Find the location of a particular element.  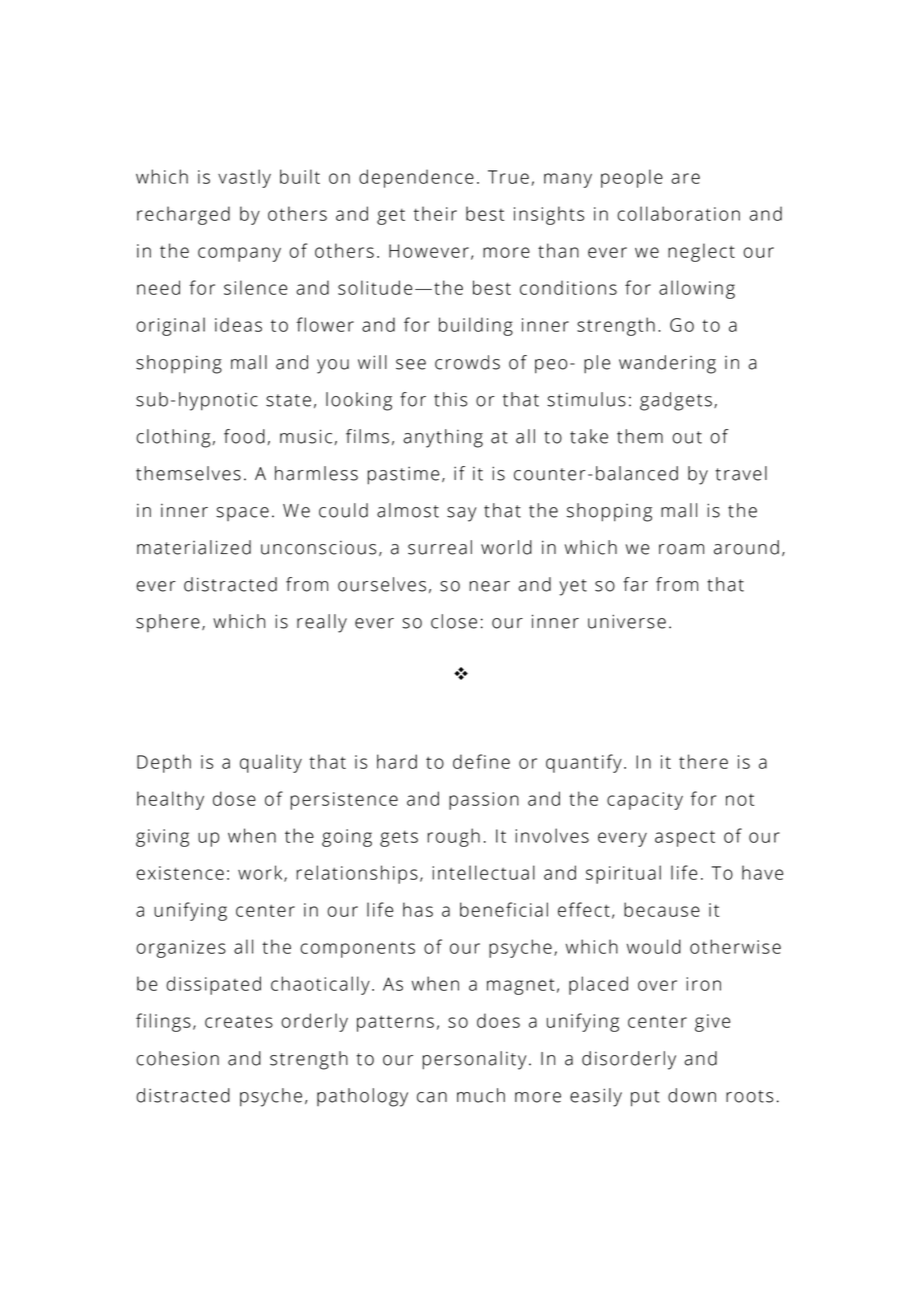

vastly is located at coordinates (244, 178).
